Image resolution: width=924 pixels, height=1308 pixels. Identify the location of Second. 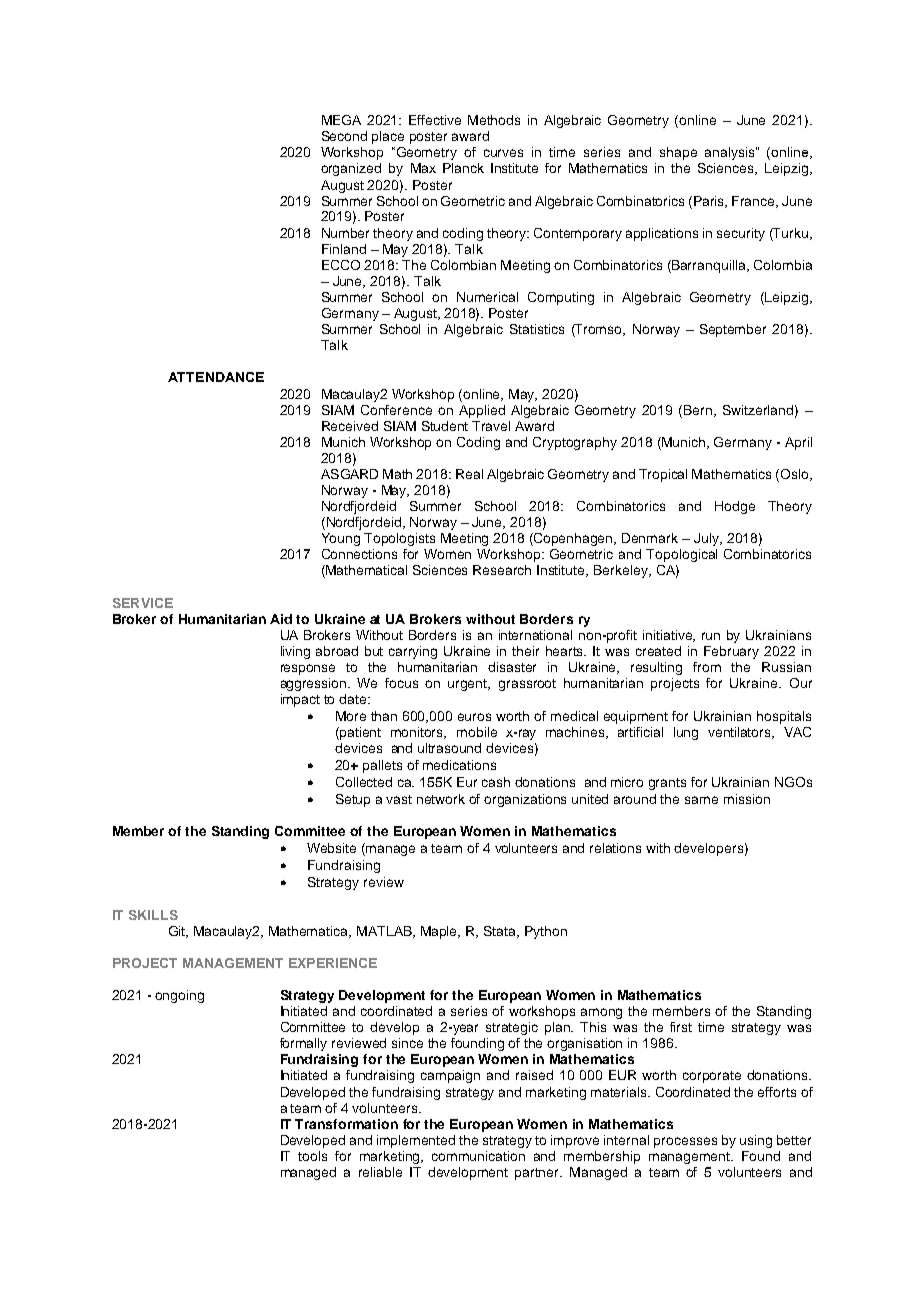
(344, 136).
